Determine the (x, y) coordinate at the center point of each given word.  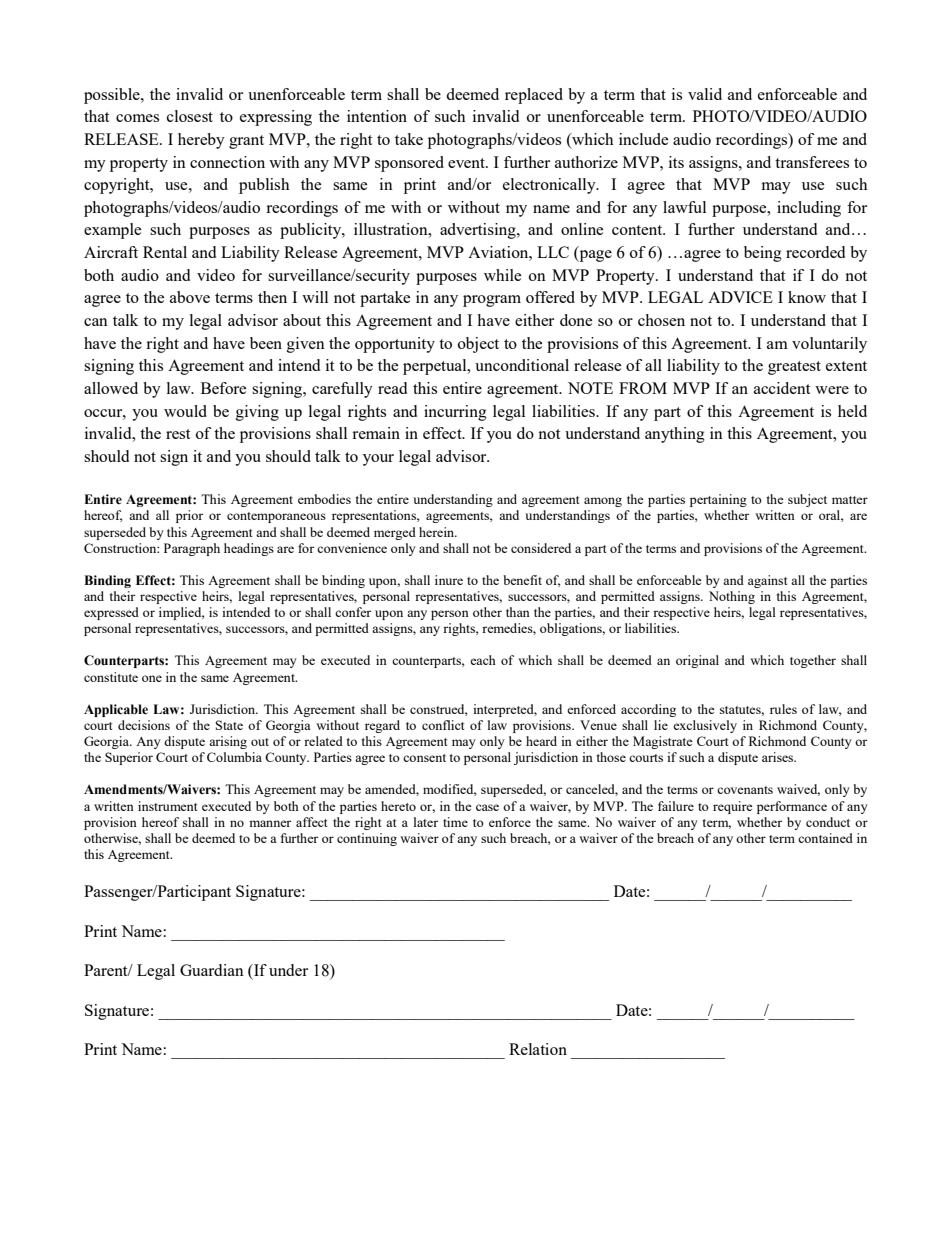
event (467, 163)
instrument (167, 806)
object (478, 345)
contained (825, 838)
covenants (745, 790)
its (676, 162)
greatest (794, 368)
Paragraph (192, 549)
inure (449, 580)
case (487, 807)
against (767, 581)
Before (223, 388)
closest (190, 116)
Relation (538, 1049)
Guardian (212, 970)
